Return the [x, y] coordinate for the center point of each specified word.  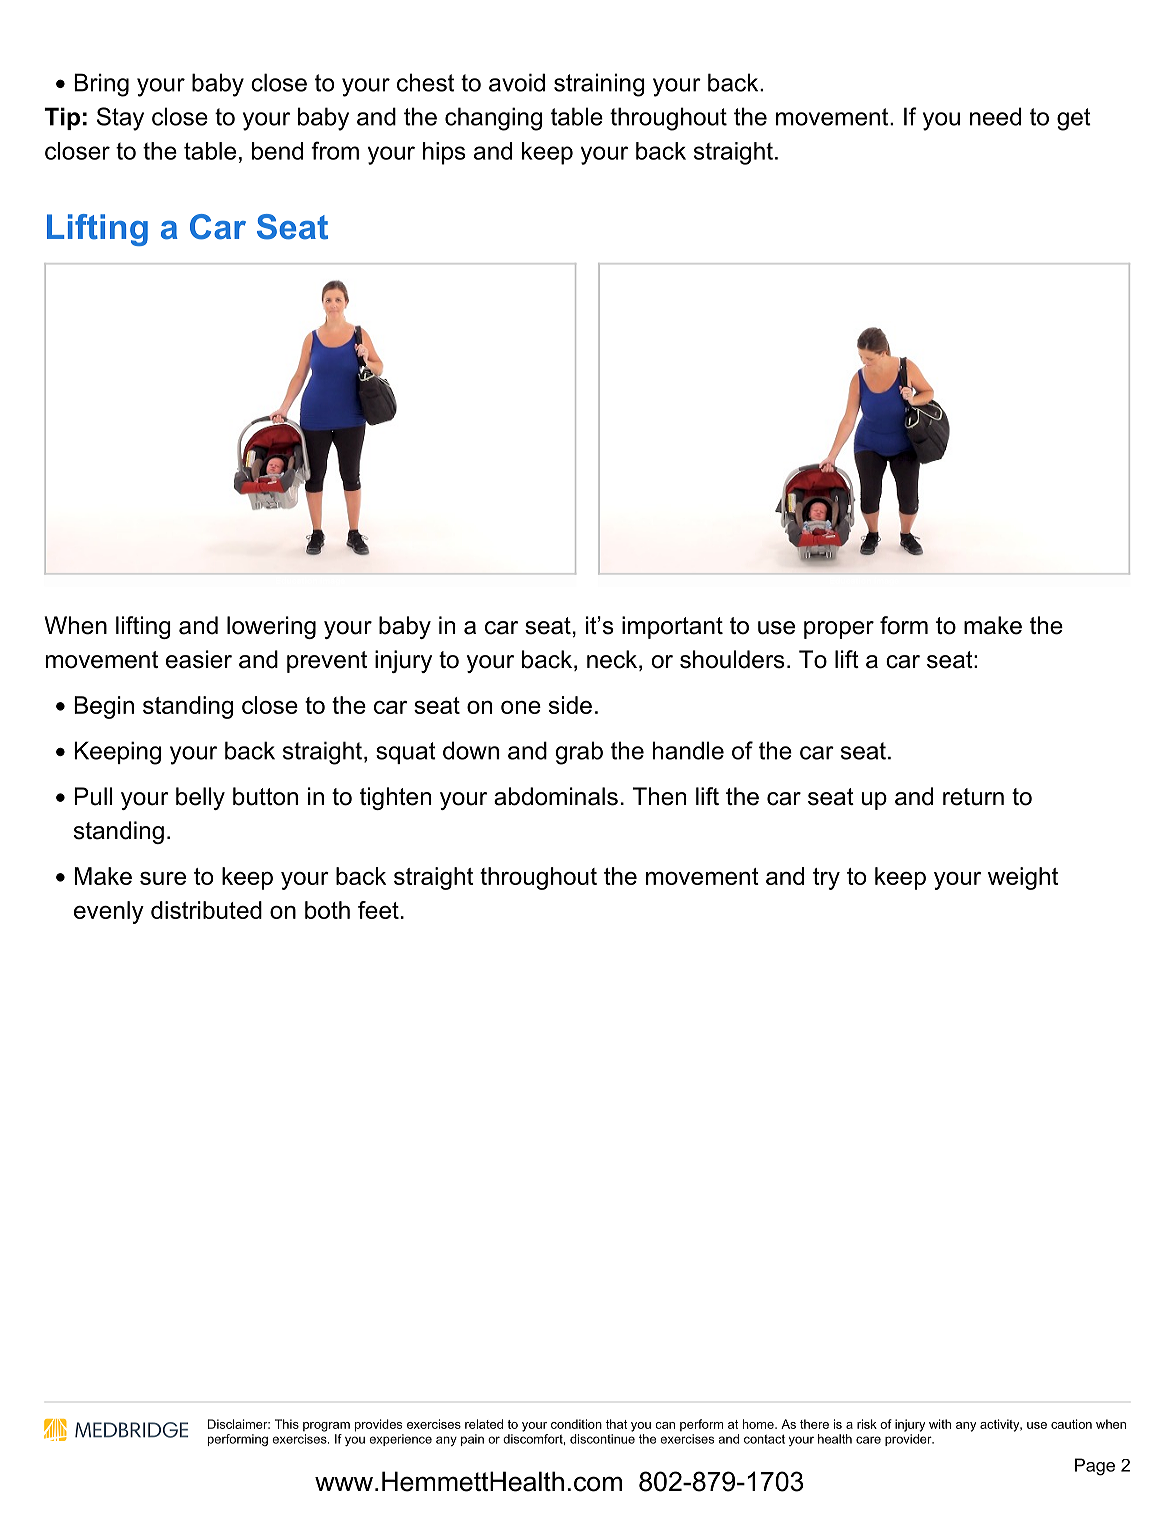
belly [200, 798]
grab [579, 753]
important [672, 627]
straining [599, 85]
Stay [120, 119]
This [287, 1424]
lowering [271, 627]
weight [1023, 878]
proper [839, 630]
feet [378, 910]
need [995, 116]
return [973, 797]
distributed [206, 910]
